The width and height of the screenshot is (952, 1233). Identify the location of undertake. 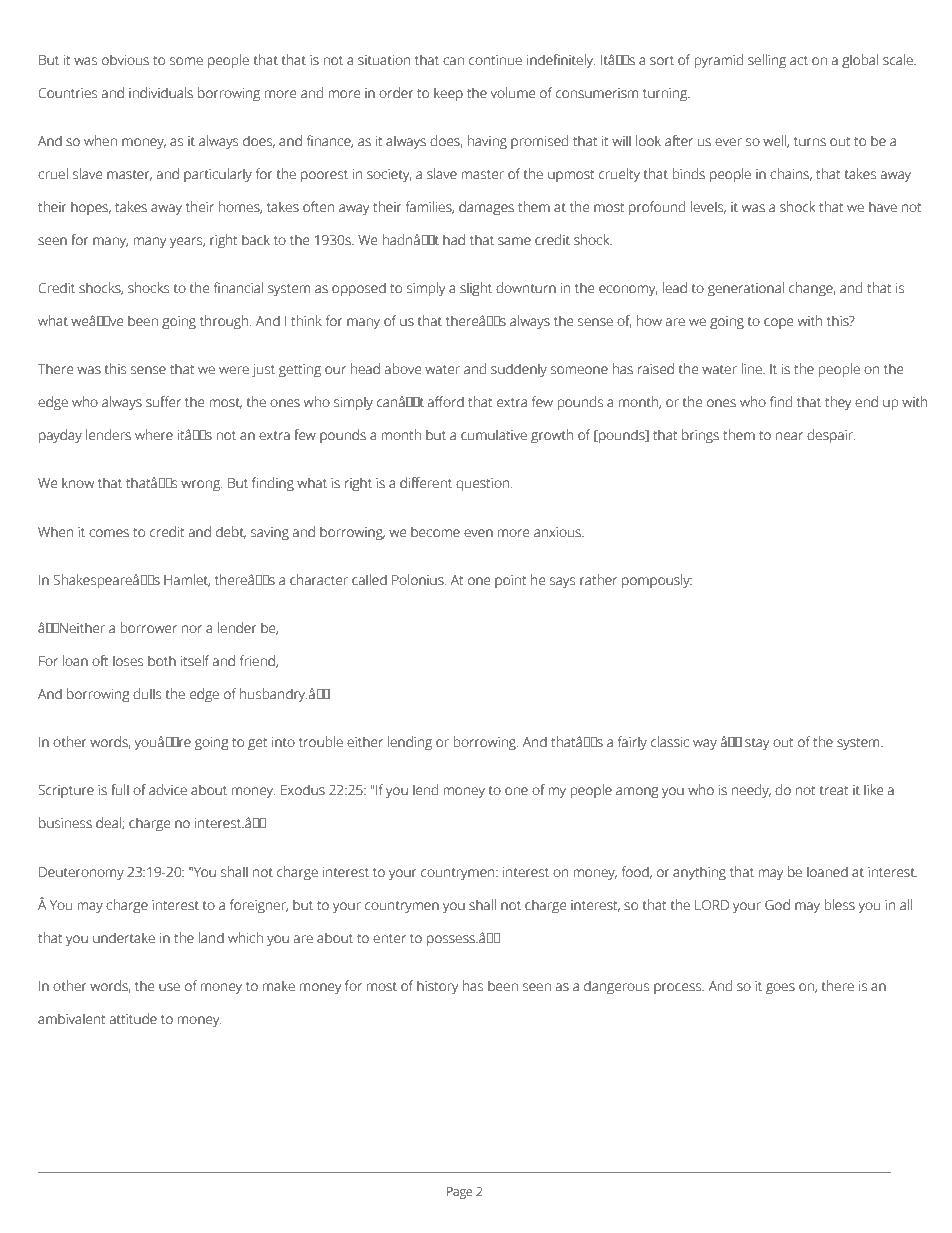
(124, 938).
